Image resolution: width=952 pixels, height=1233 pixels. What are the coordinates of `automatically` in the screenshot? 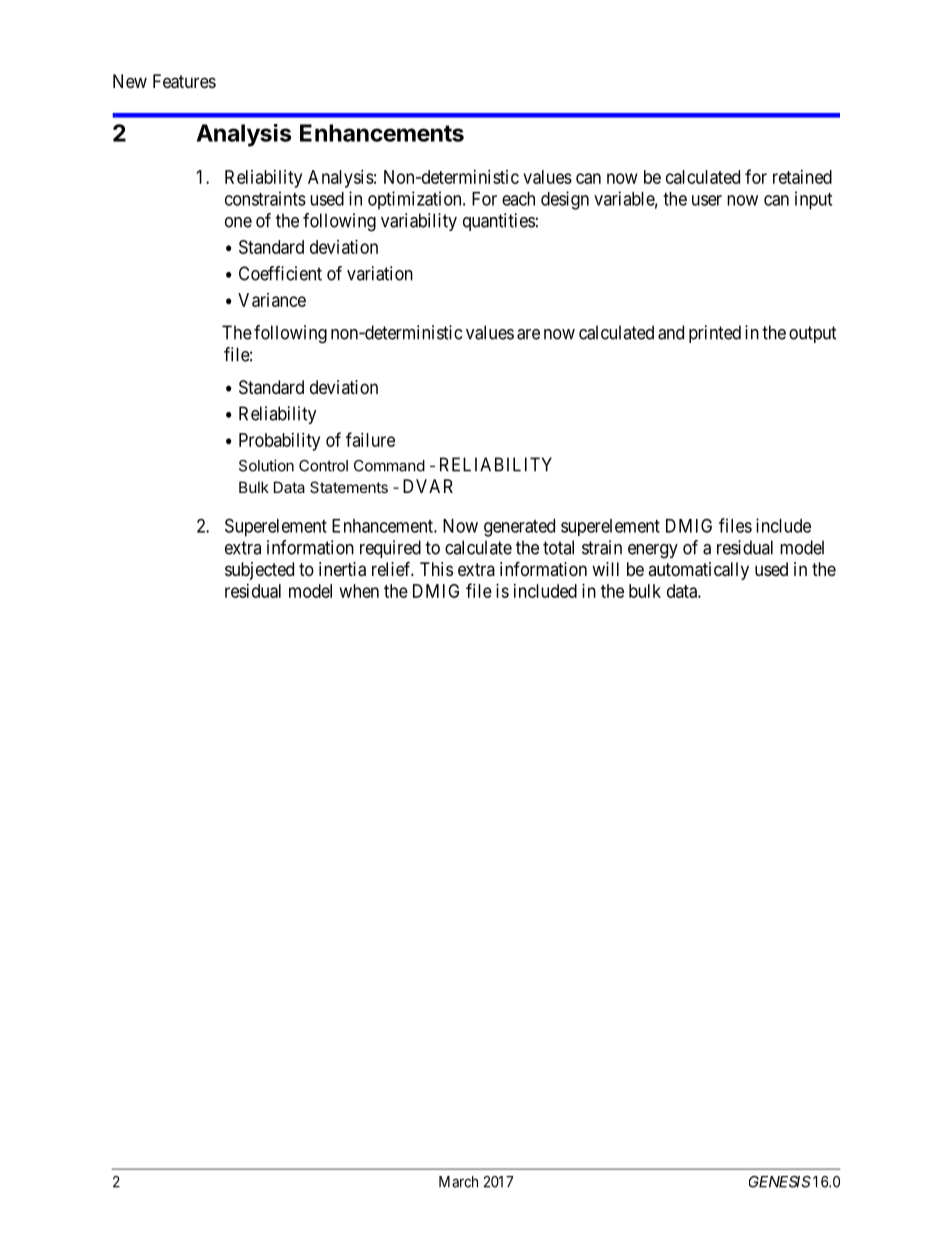 It's located at (698, 571).
